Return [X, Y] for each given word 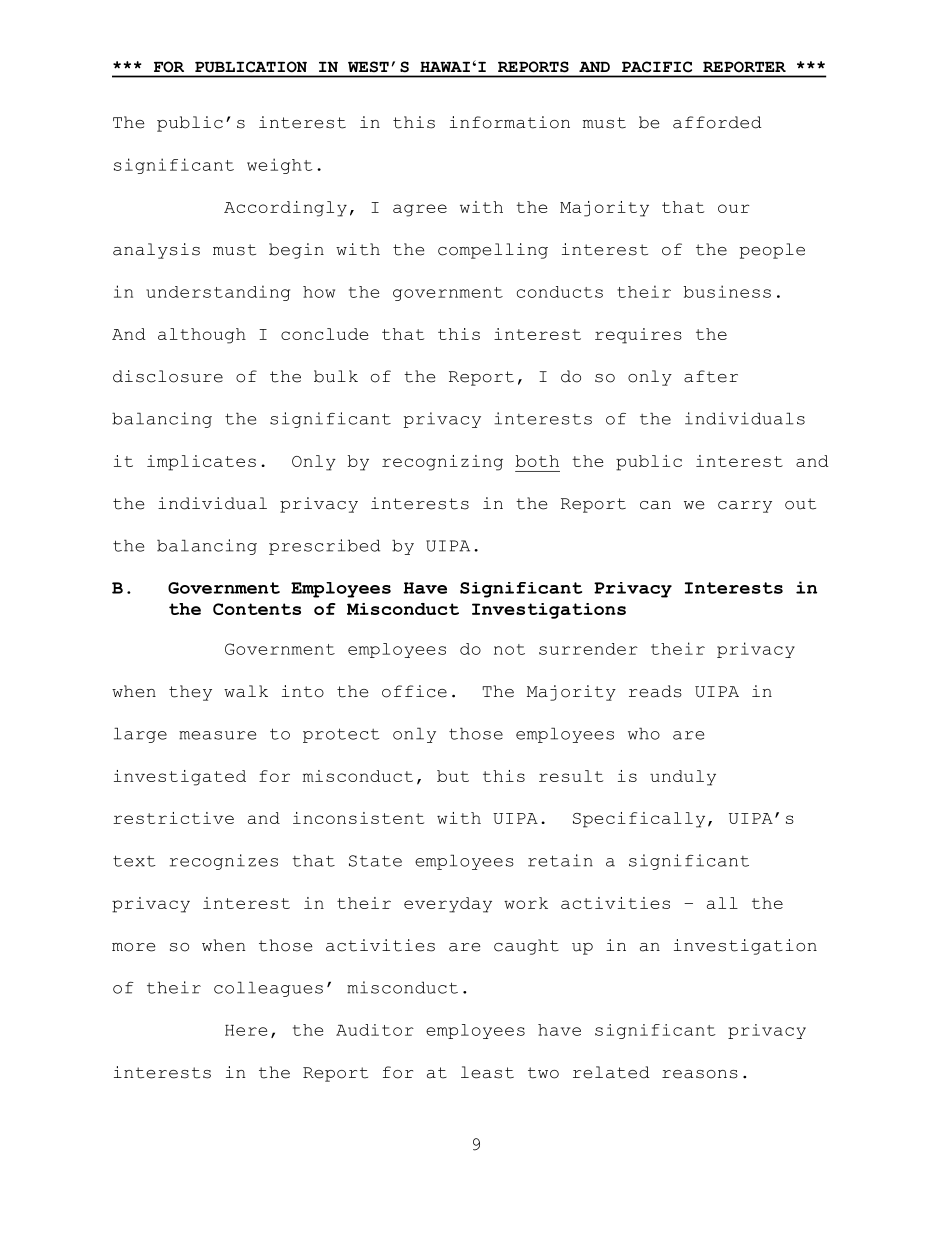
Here [246, 1030]
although [202, 336]
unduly [683, 778]
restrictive [173, 818]
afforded [717, 122]
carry [745, 507]
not [509, 649]
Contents [257, 609]
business [727, 291]
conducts [560, 292]
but [453, 776]
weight [280, 166]
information [510, 122]
